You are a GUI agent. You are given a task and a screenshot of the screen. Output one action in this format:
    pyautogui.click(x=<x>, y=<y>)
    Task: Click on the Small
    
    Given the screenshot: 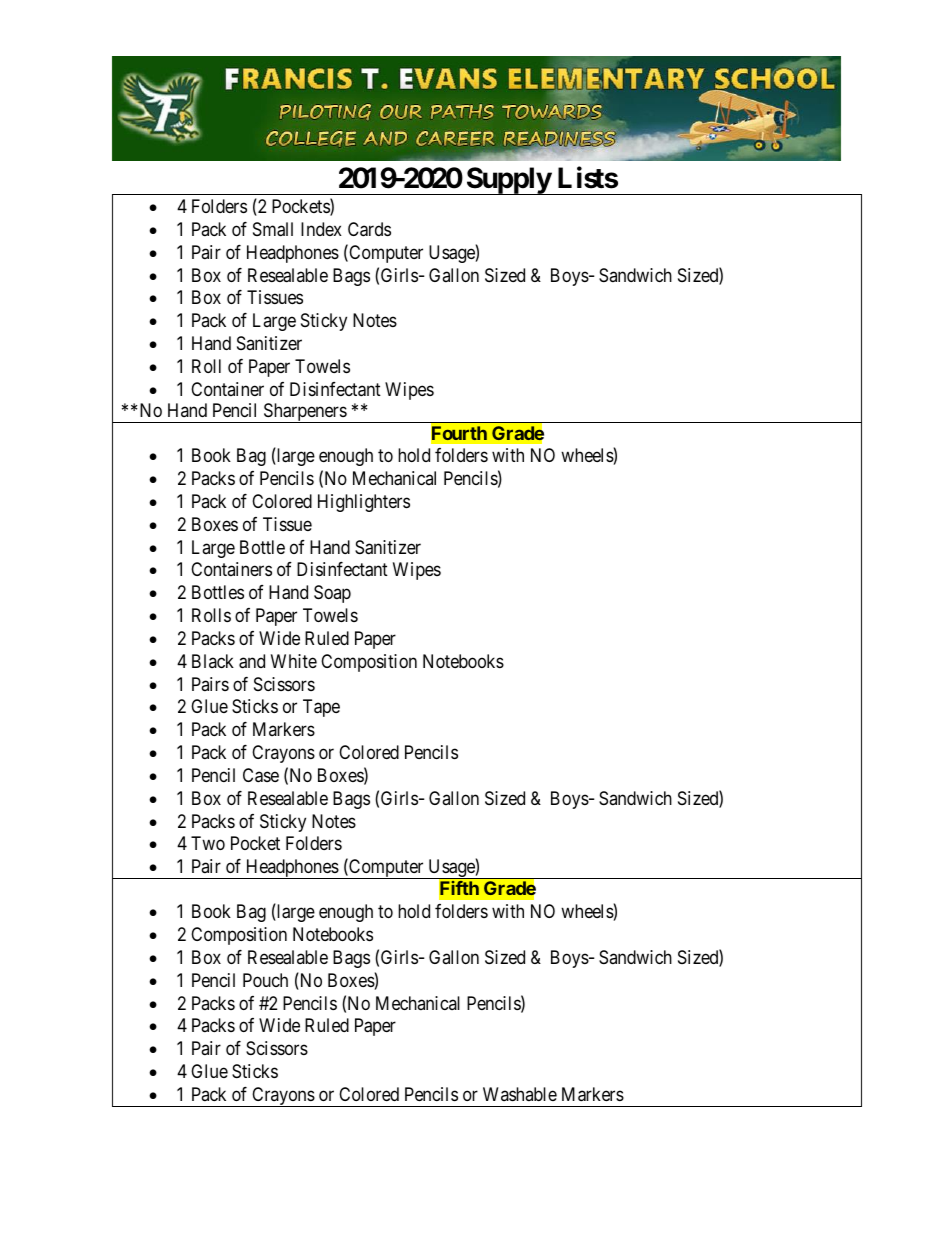 What is the action you would take?
    pyautogui.click(x=273, y=229)
